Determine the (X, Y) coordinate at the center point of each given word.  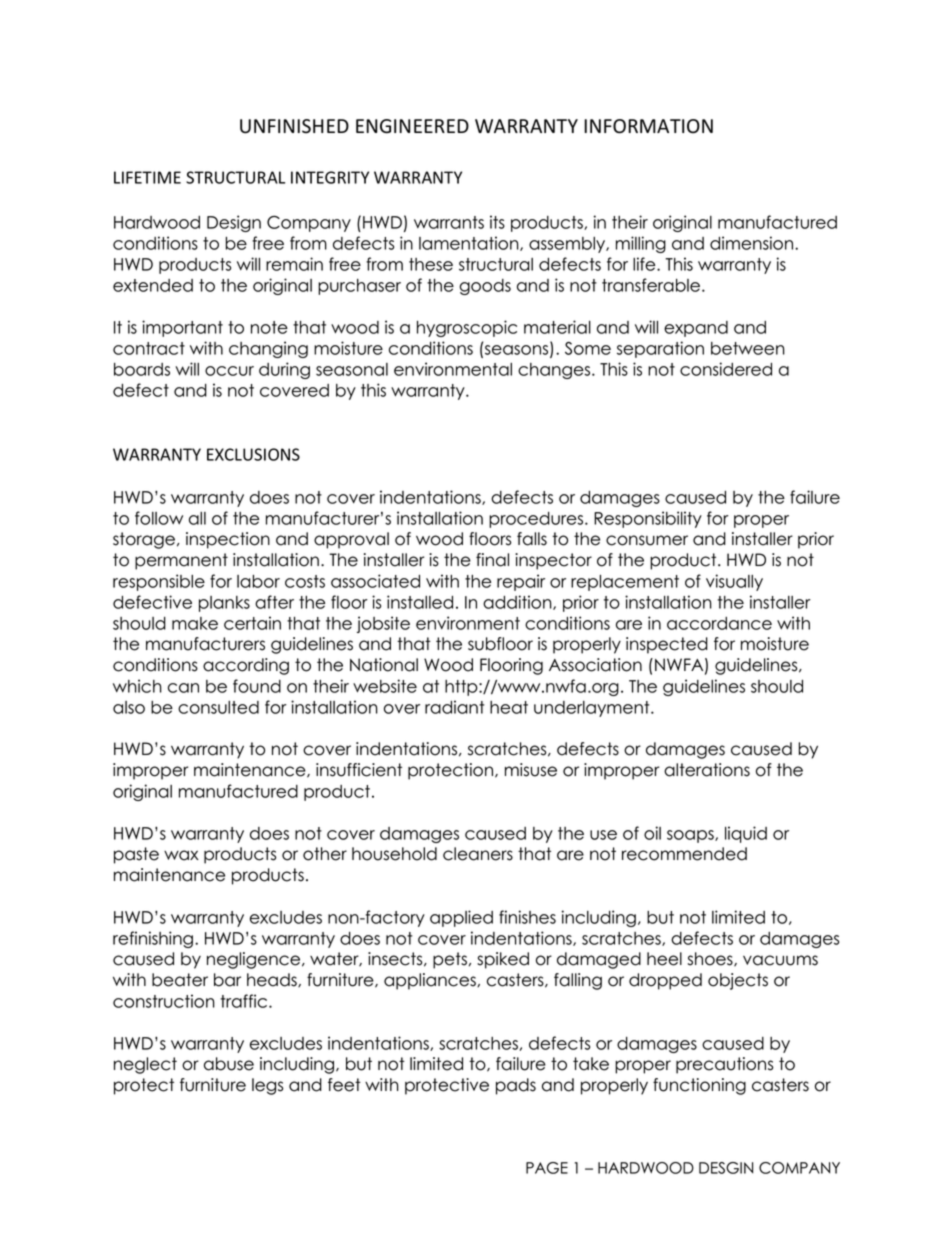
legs (267, 1086)
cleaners (478, 854)
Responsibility (648, 519)
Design (234, 223)
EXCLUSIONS (253, 454)
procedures (537, 520)
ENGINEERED (412, 126)
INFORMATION (648, 126)
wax (181, 855)
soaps (691, 836)
